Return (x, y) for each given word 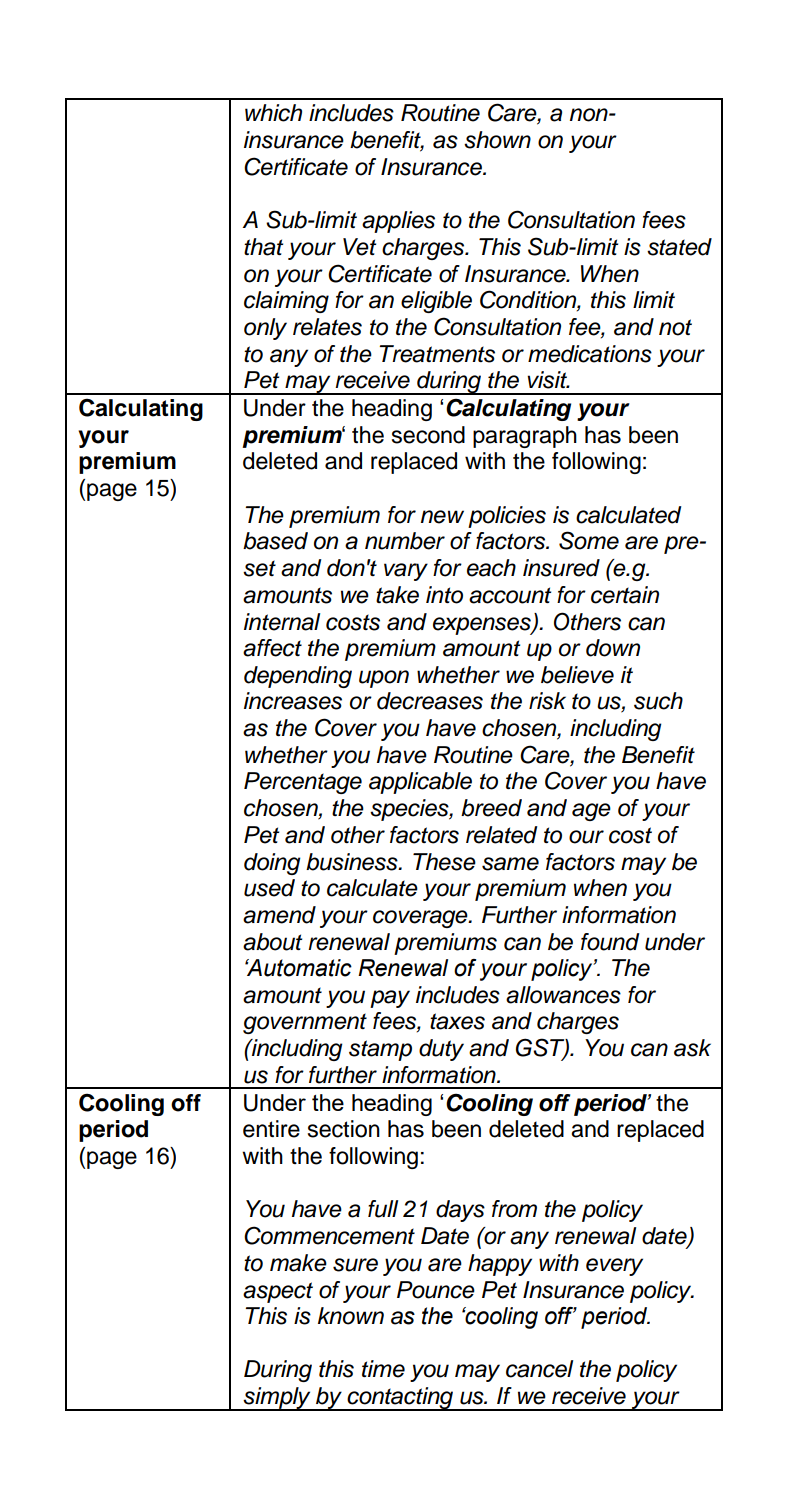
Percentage (303, 783)
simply (277, 1399)
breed (491, 808)
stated (679, 247)
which (273, 113)
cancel (539, 1369)
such (658, 701)
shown (497, 140)
